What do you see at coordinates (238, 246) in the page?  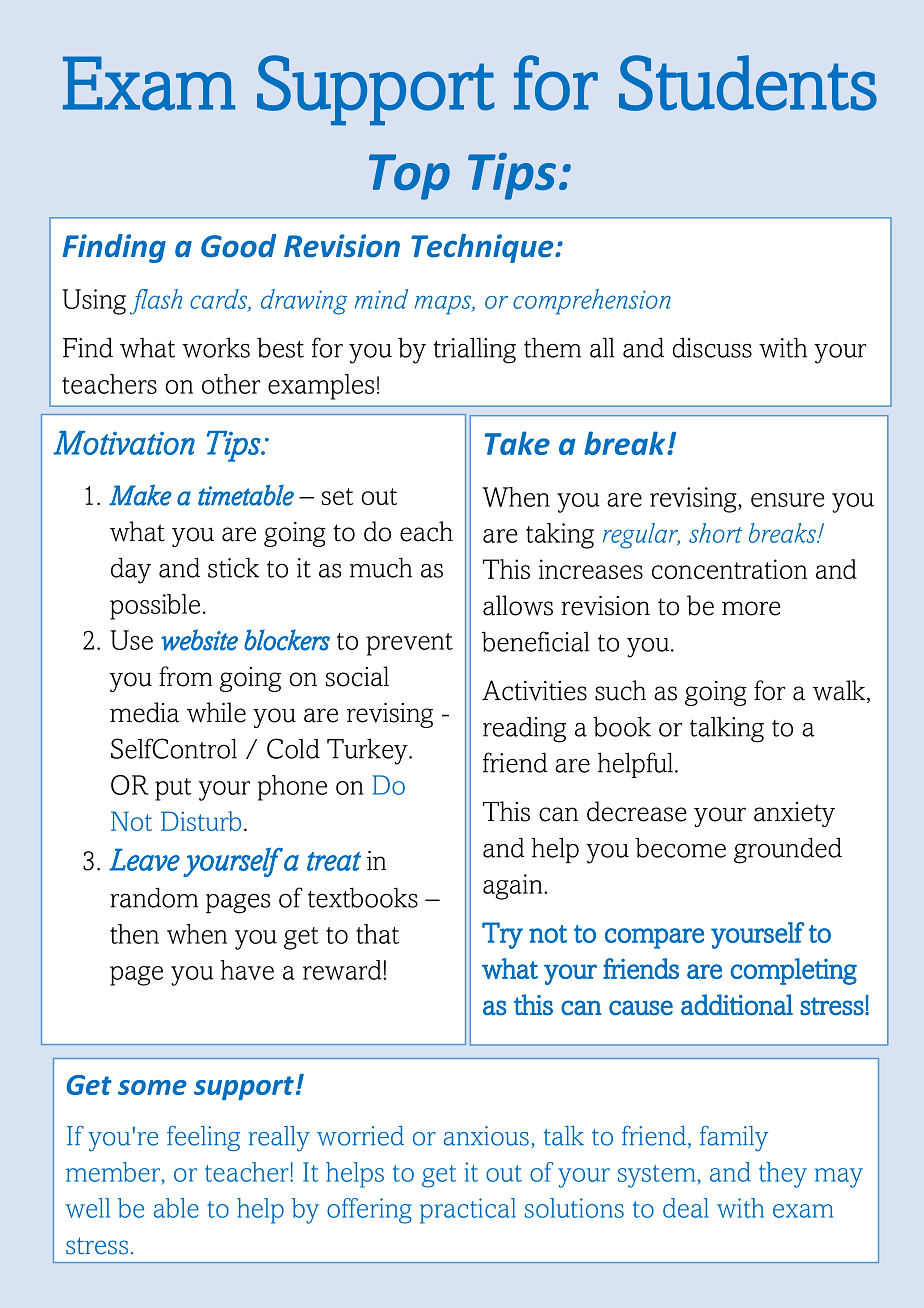 I see `Good` at bounding box center [238, 246].
